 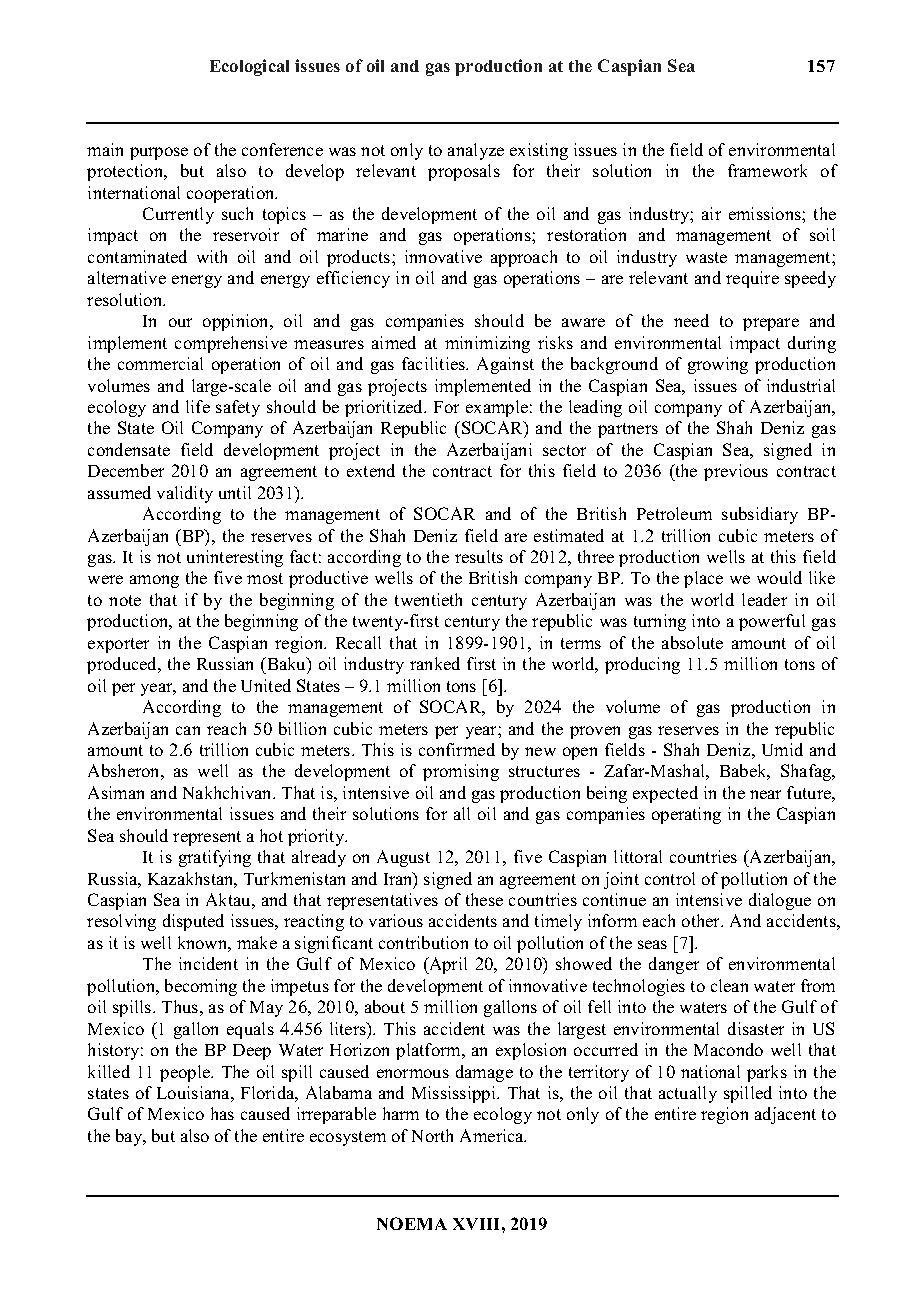 I want to click on promising, so click(x=461, y=772).
